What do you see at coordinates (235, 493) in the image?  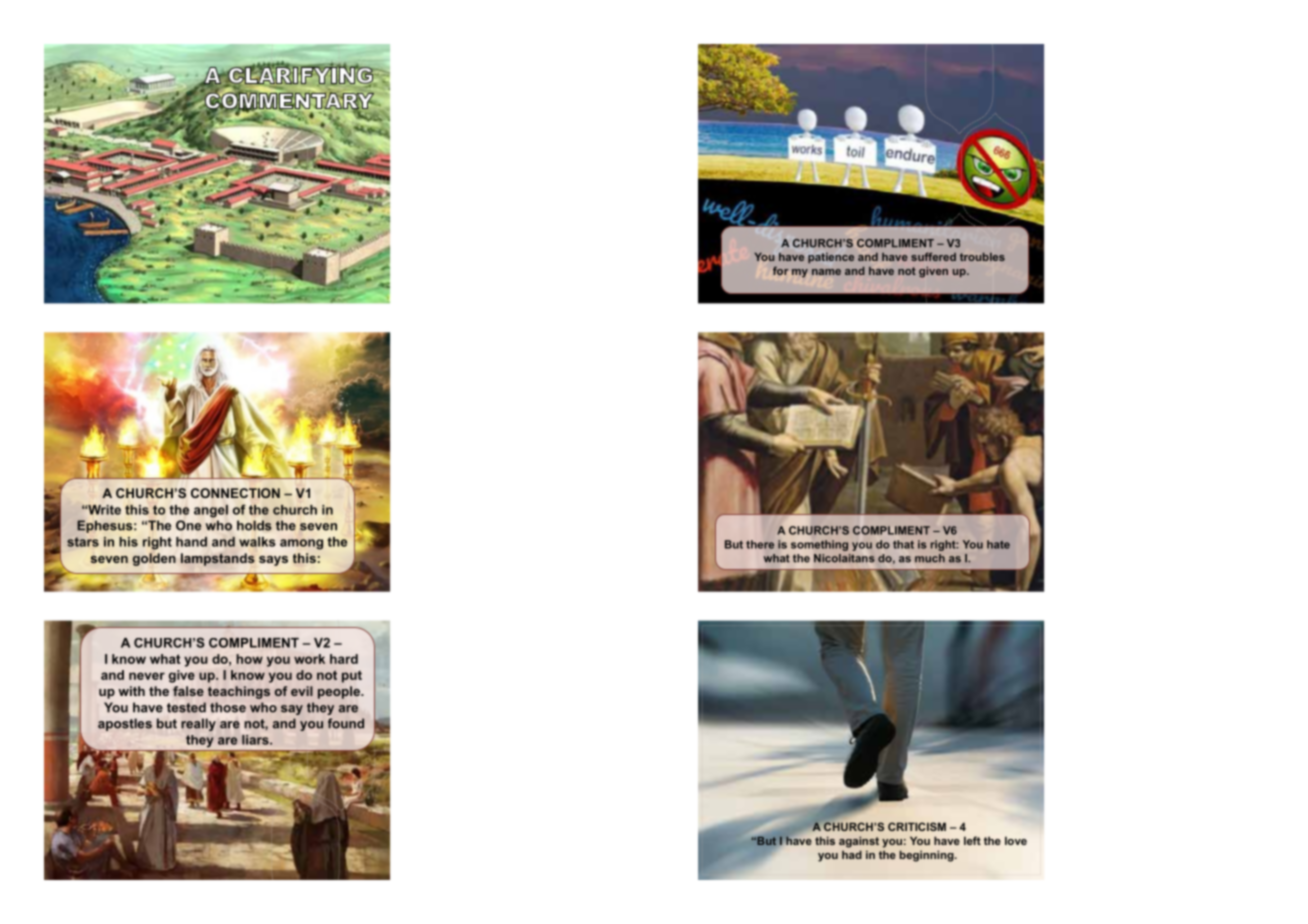 I see `CONNECTION` at bounding box center [235, 493].
